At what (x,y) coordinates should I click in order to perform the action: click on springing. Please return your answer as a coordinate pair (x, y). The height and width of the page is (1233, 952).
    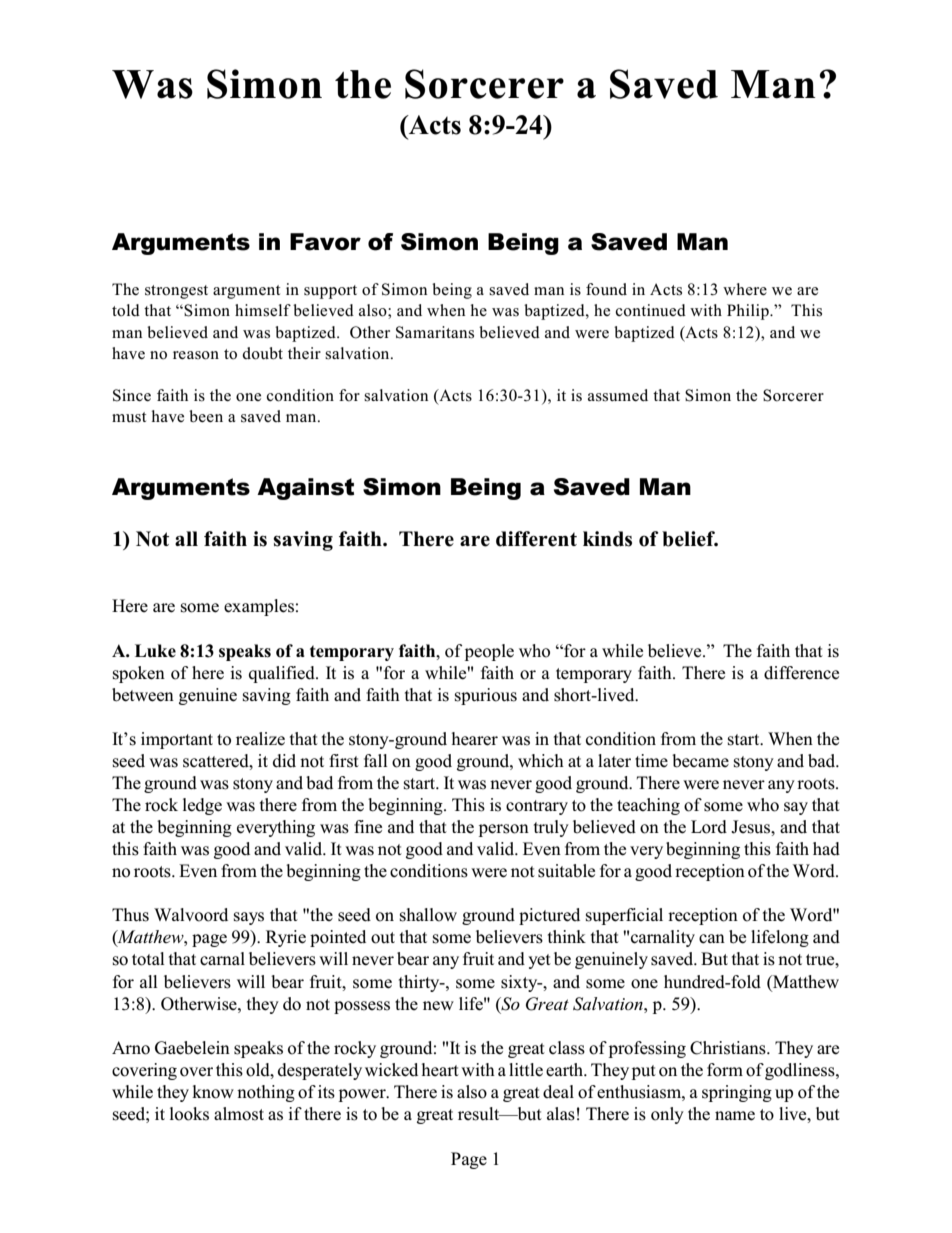
    Looking at the image, I should click on (737, 1093).
